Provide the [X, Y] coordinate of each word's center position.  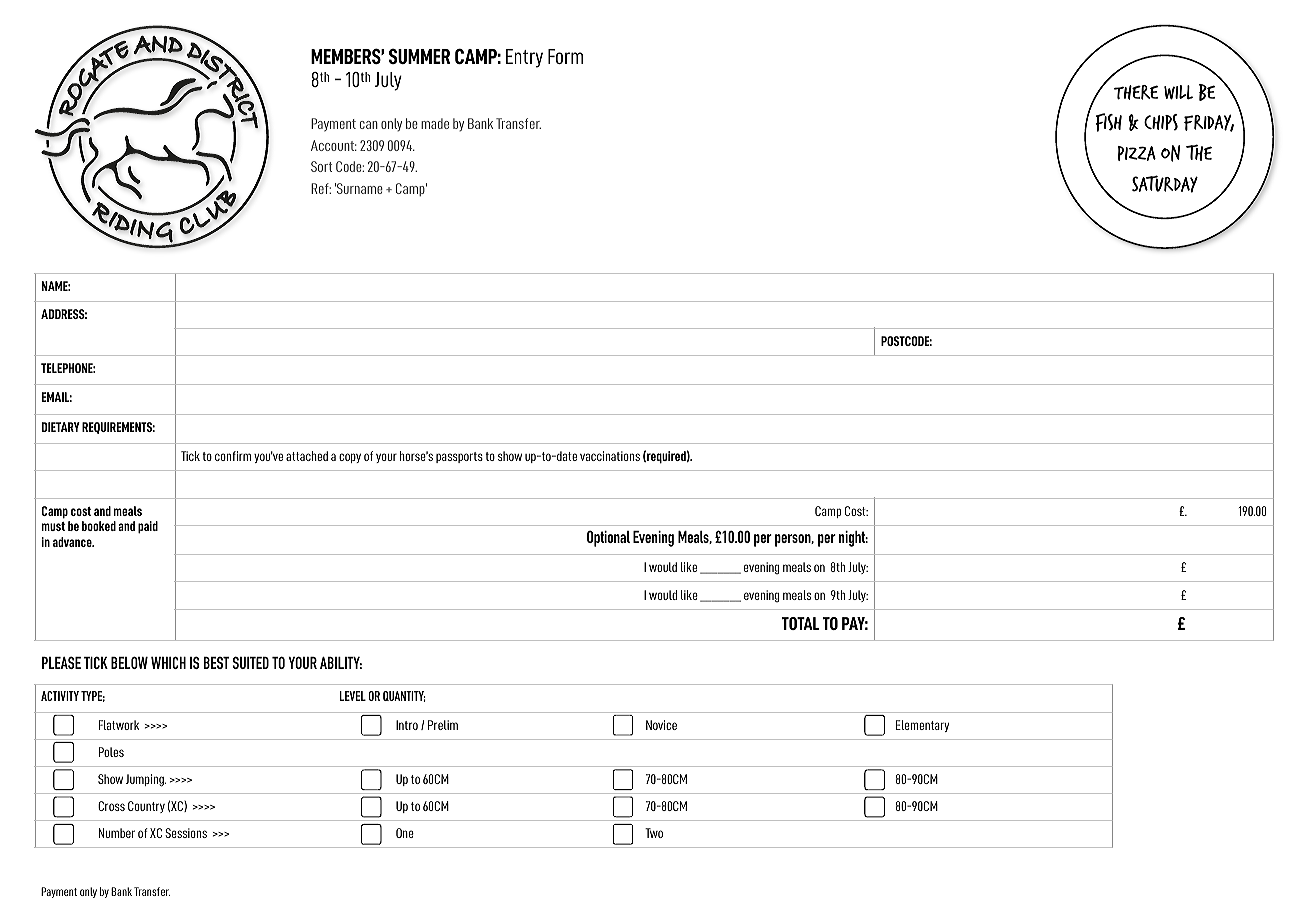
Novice [661, 725]
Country [146, 807]
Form [565, 56]
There [1136, 92]
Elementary [922, 726]
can [369, 125]
